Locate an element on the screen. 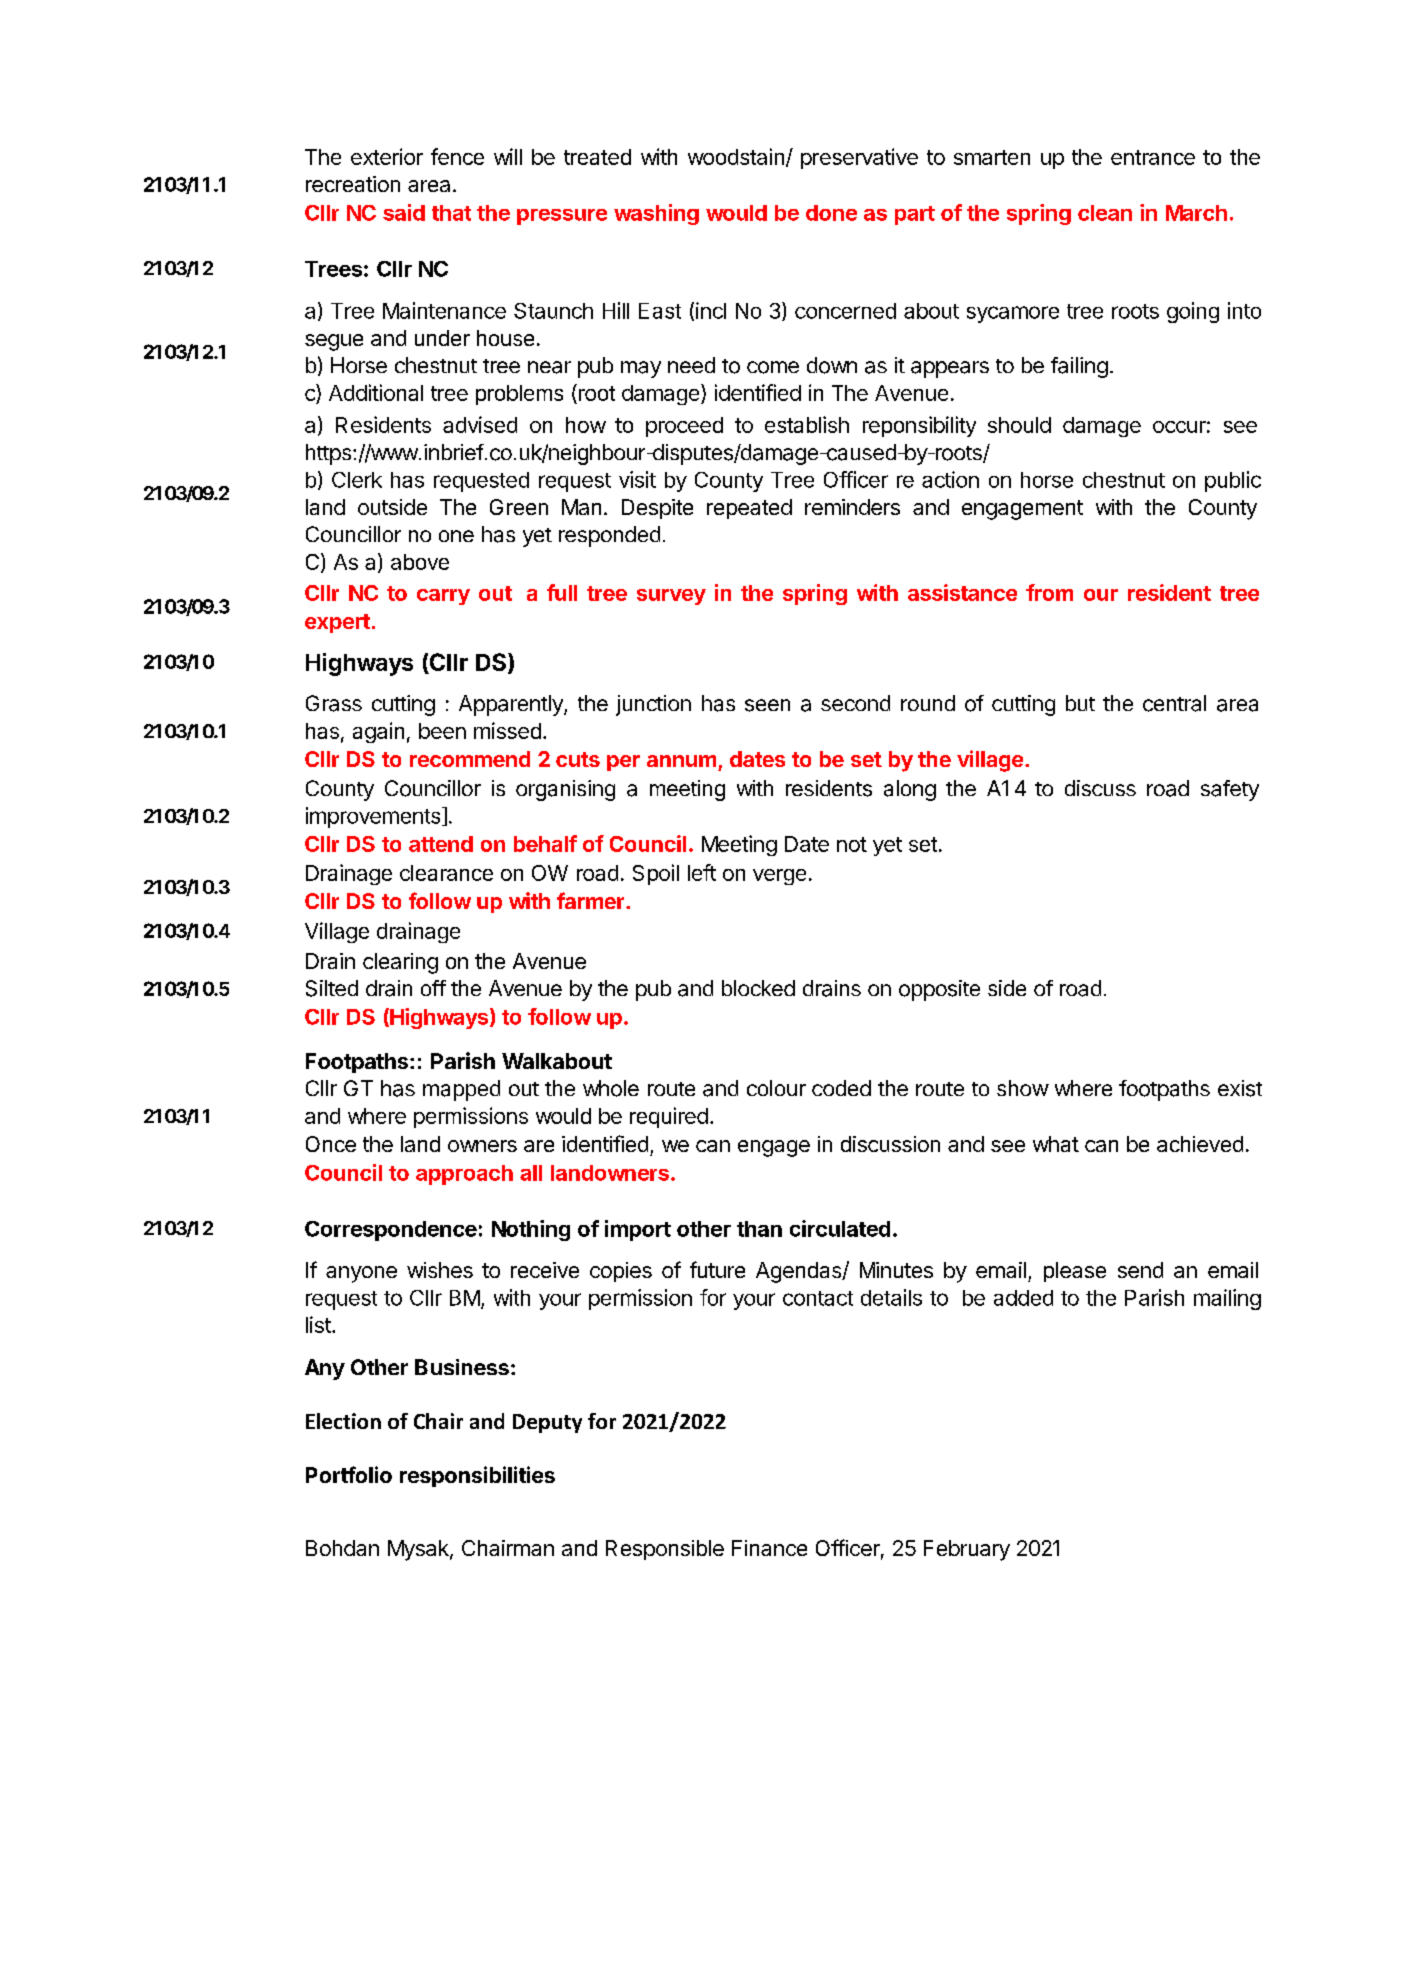 This screenshot has width=1405, height=1986. that is located at coordinates (451, 213).
